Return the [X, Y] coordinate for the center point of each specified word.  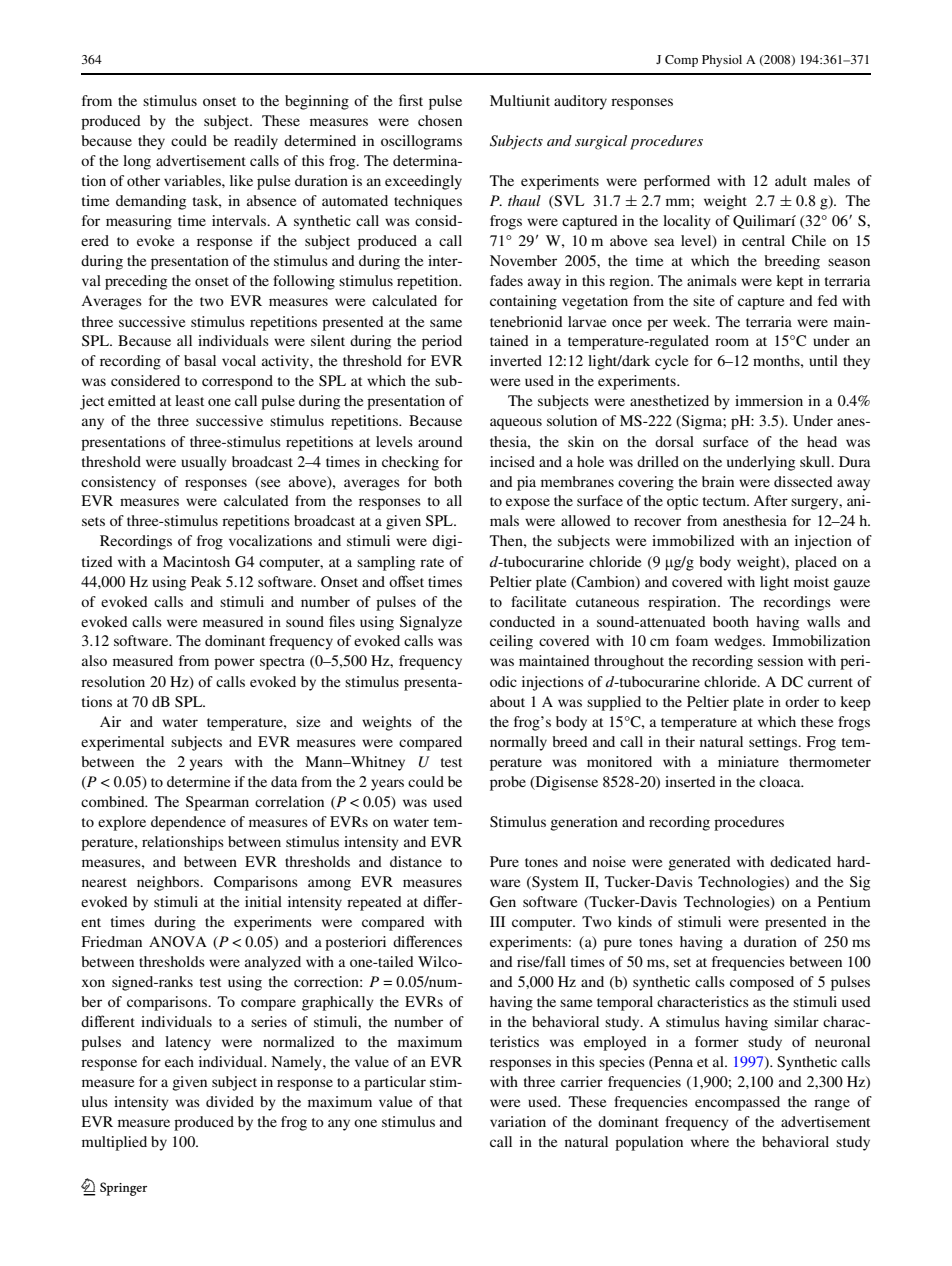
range [832, 1105]
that [450, 1101]
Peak [206, 581]
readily [256, 142]
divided [230, 1101]
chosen [440, 120]
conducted [522, 621]
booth [731, 621]
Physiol [722, 61]
